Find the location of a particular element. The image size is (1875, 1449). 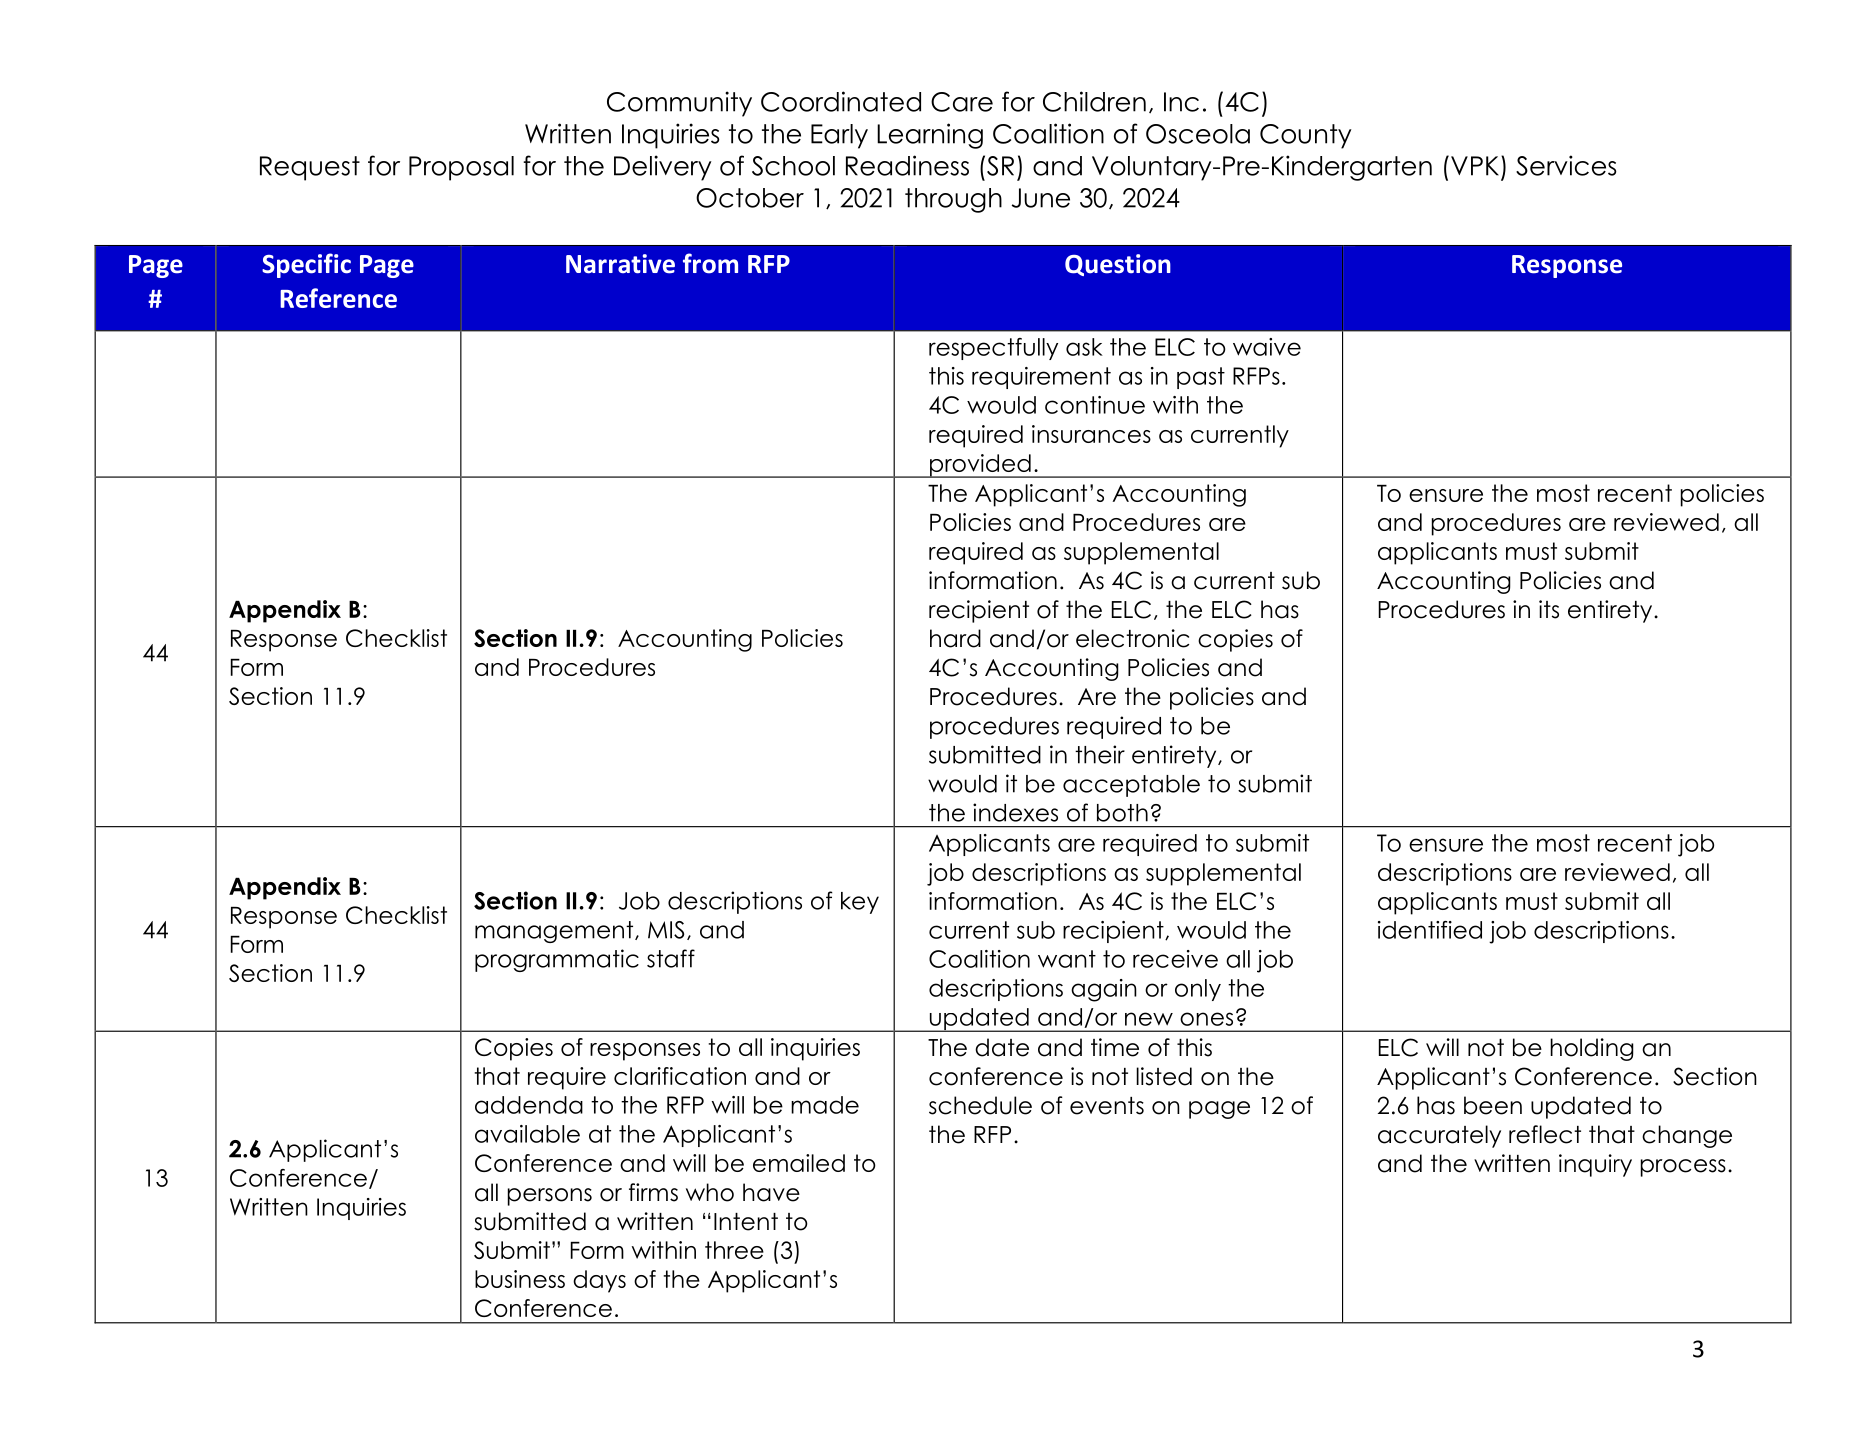

its is located at coordinates (1549, 609).
